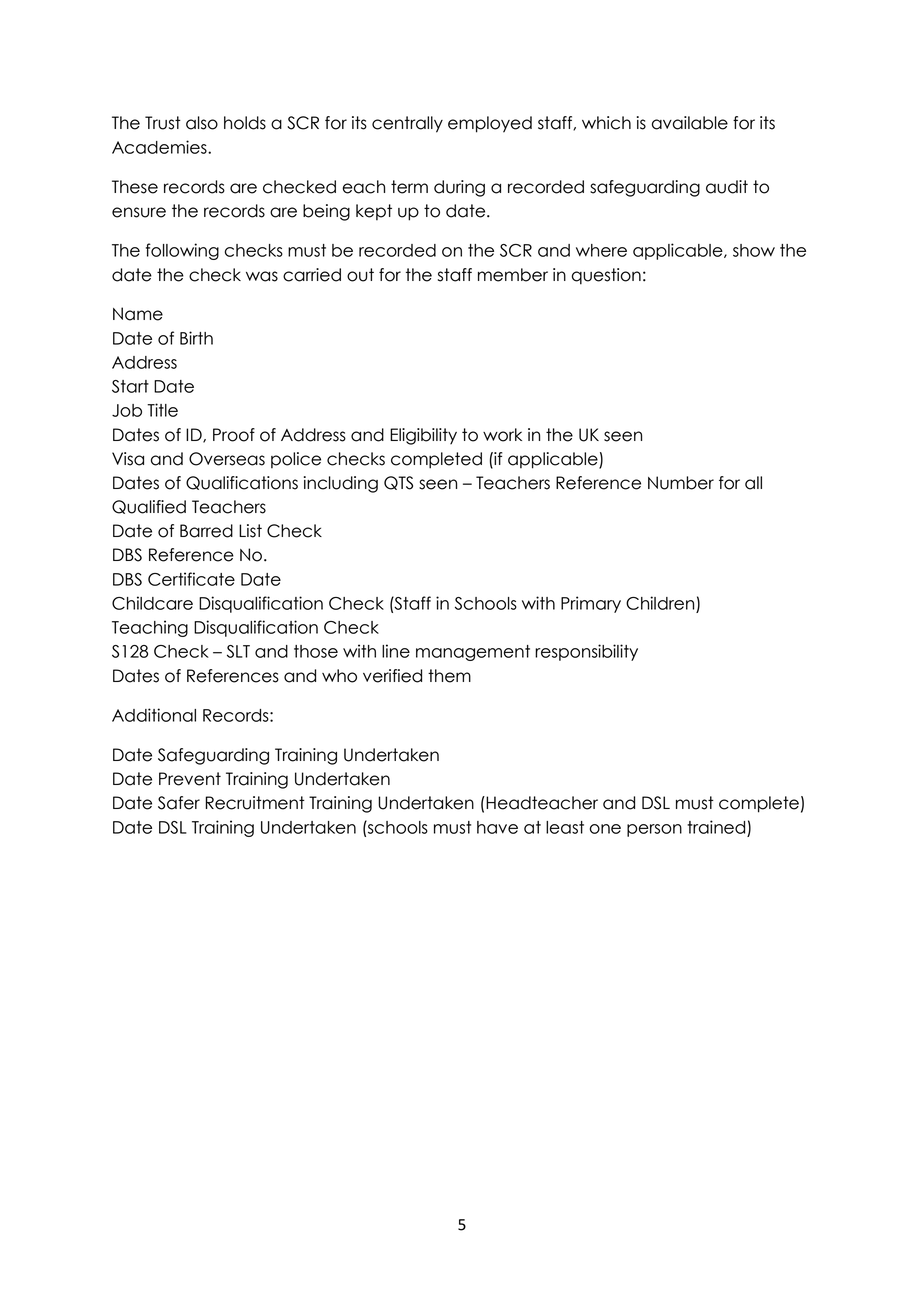  What do you see at coordinates (473, 653) in the page?
I see `management` at bounding box center [473, 653].
